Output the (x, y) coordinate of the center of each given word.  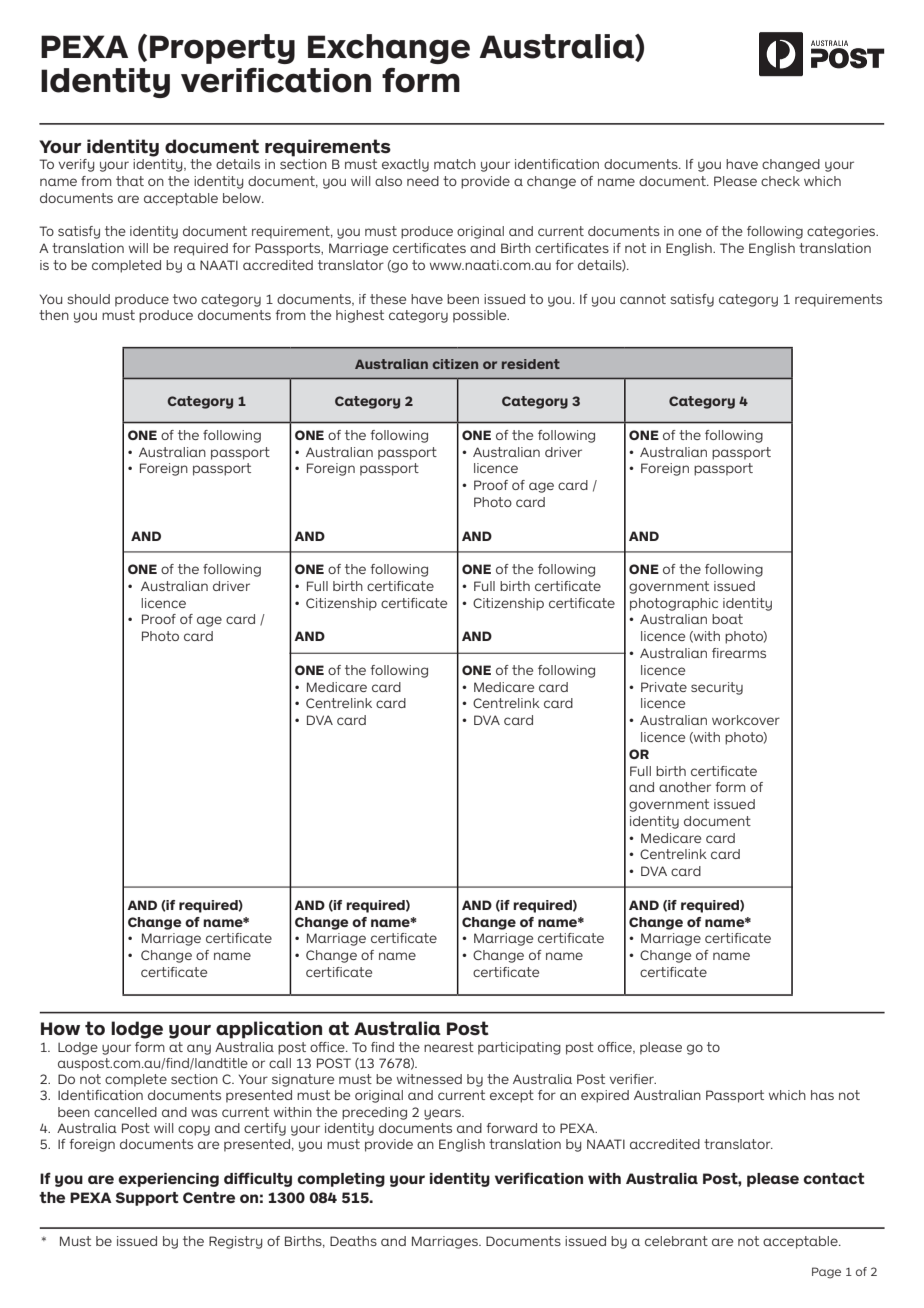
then (54, 315)
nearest (449, 1047)
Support (147, 1199)
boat (727, 619)
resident (531, 364)
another (685, 787)
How (60, 1028)
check (780, 181)
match (455, 164)
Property (222, 49)
